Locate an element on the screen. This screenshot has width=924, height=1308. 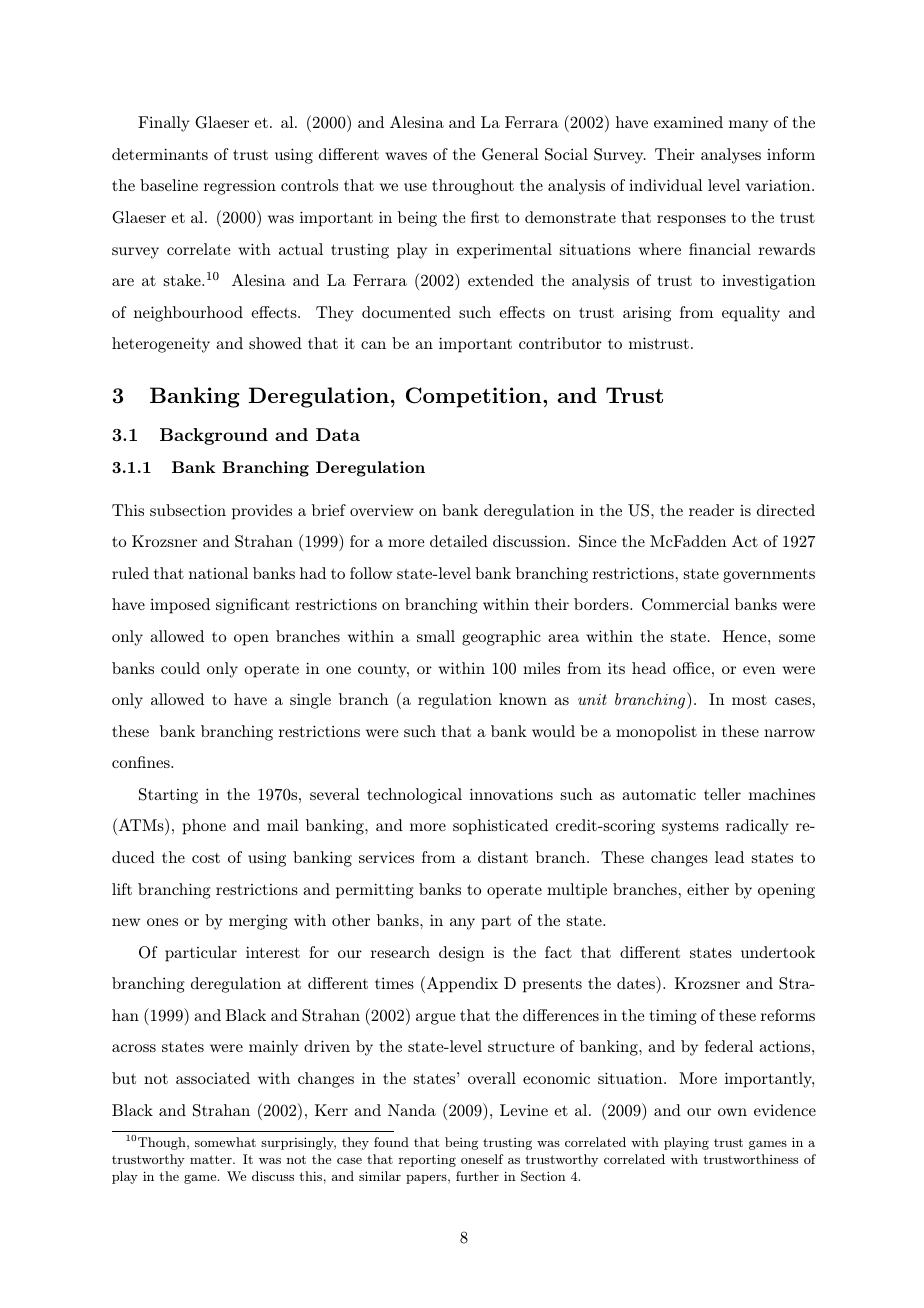
associated is located at coordinates (213, 1078).
